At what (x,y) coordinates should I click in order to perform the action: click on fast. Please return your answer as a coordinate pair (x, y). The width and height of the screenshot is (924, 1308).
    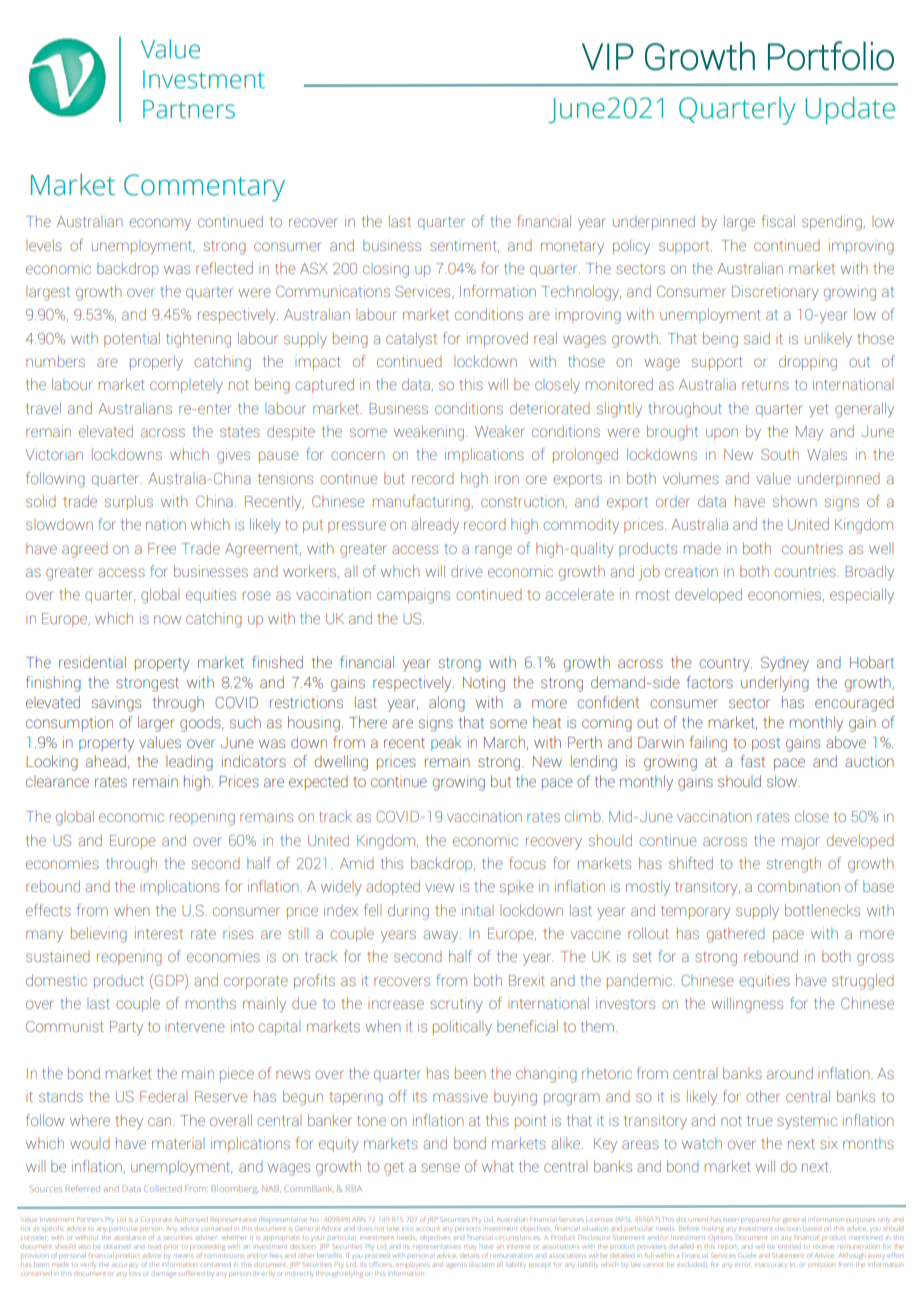
    Looking at the image, I should click on (753, 761).
